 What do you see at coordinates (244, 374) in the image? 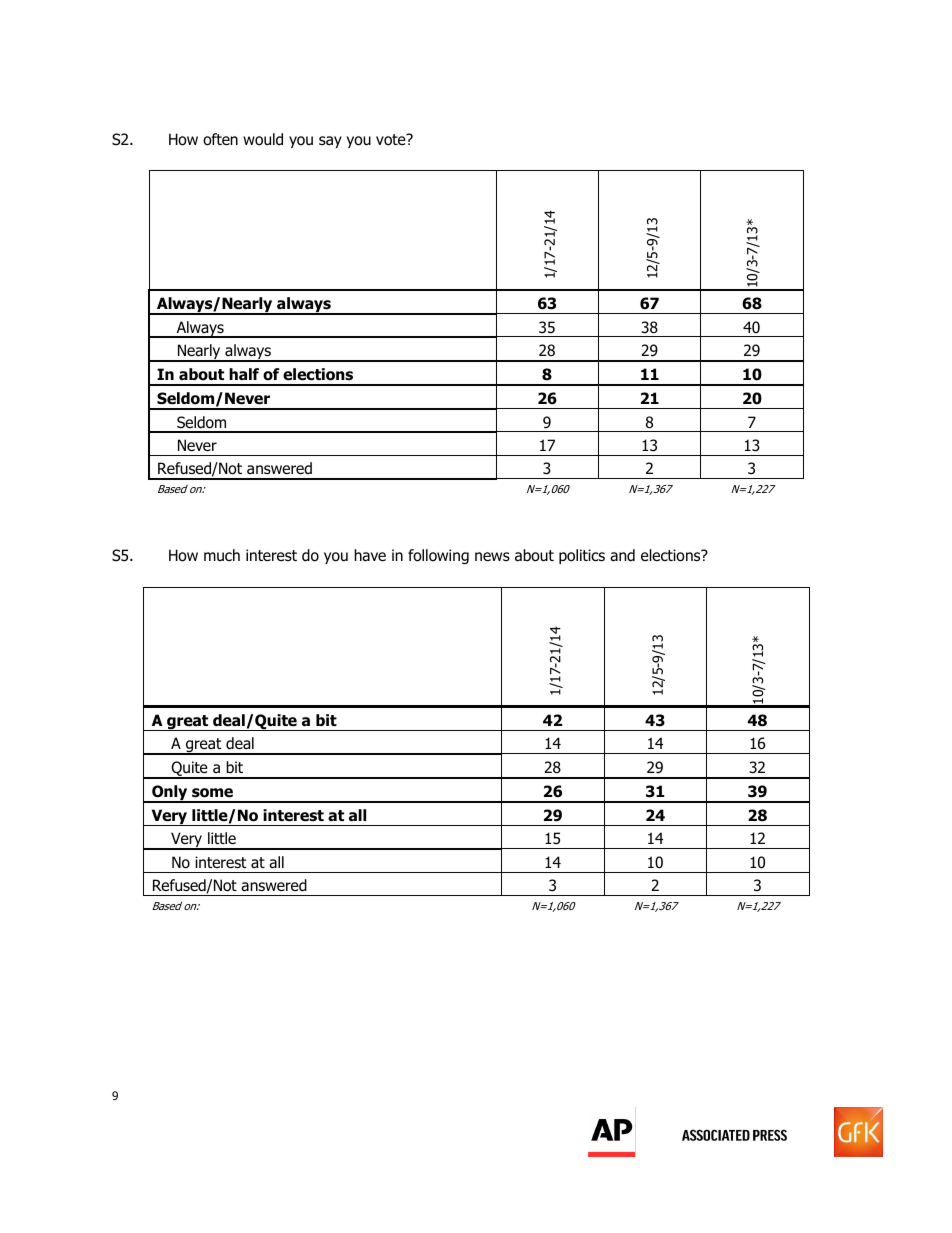
I see `half` at bounding box center [244, 374].
